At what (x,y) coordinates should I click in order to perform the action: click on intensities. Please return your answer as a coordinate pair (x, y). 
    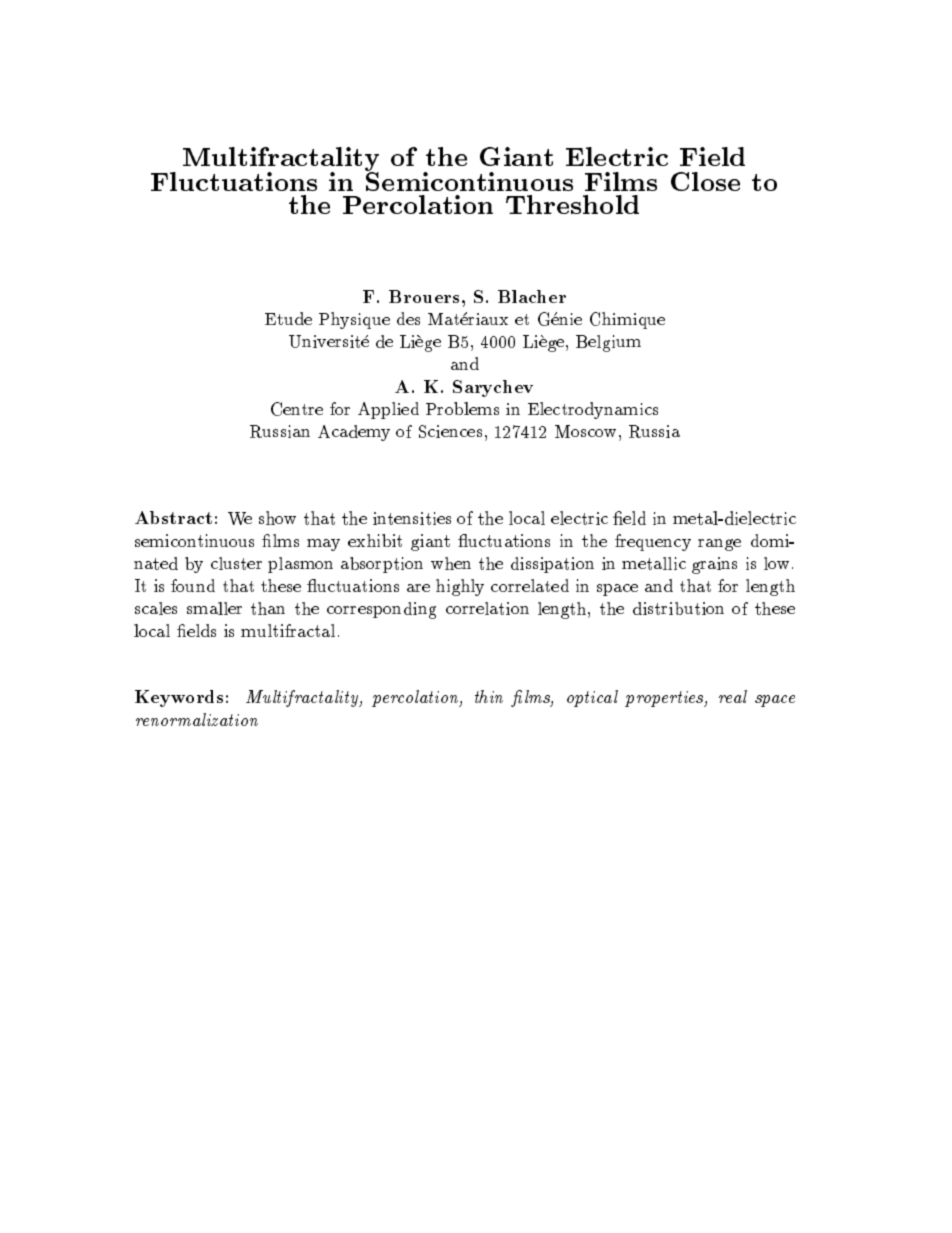
    Looking at the image, I should click on (412, 518).
